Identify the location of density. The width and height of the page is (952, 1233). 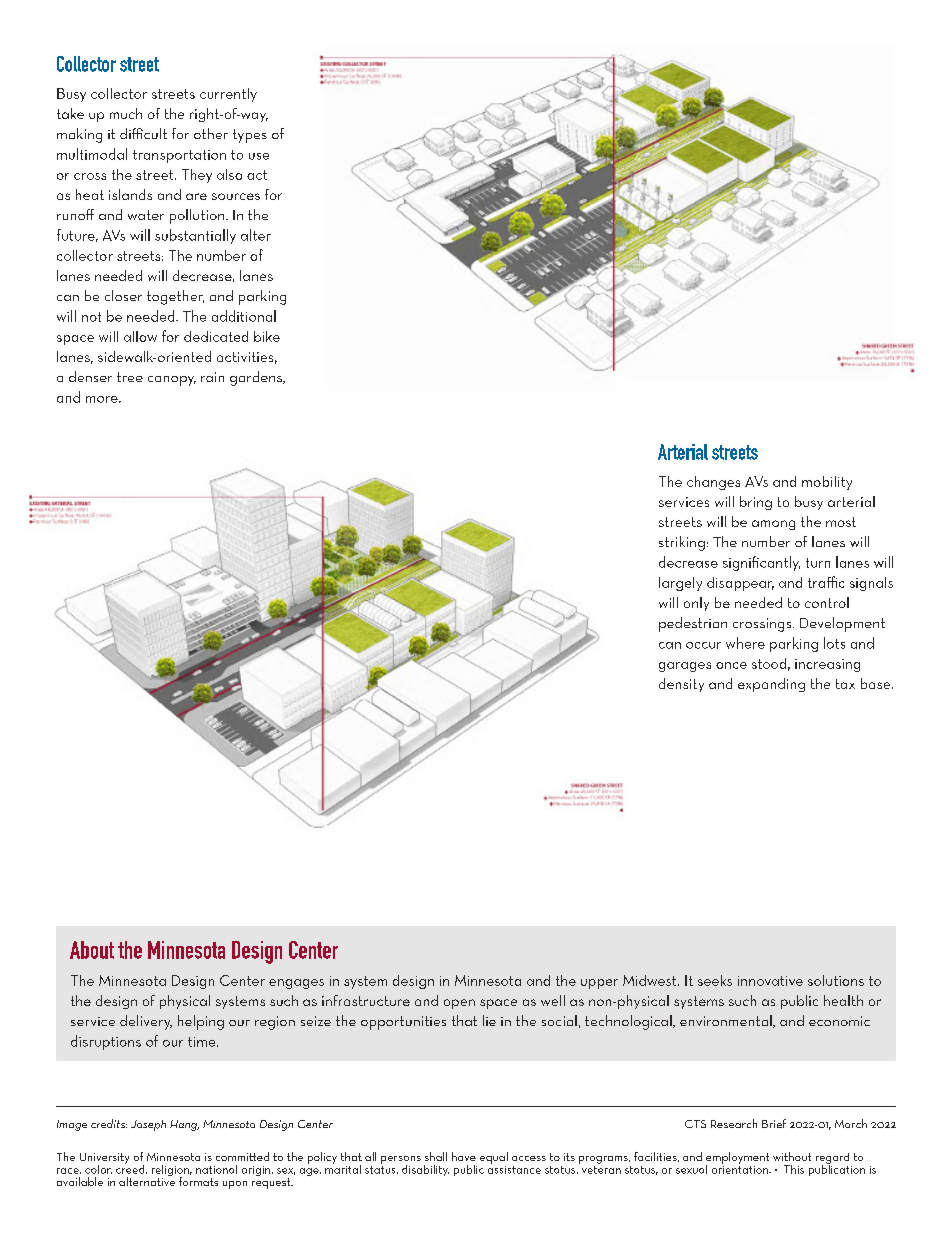
(681, 685).
